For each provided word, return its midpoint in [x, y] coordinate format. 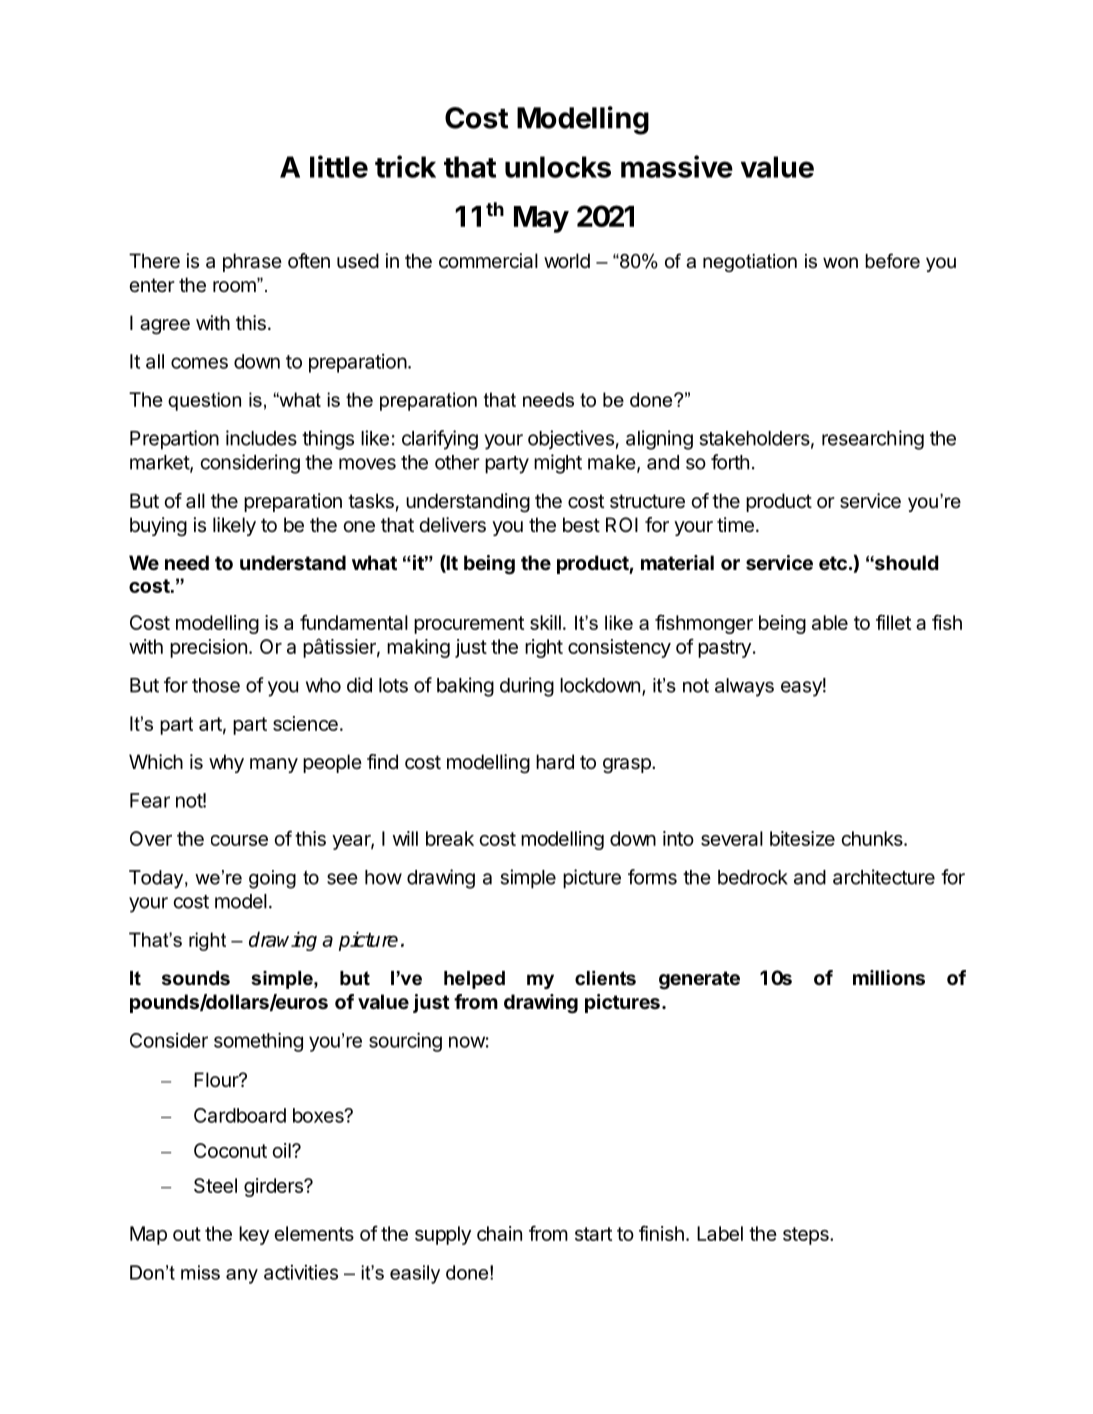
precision [208, 648]
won [840, 263]
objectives [571, 439]
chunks [873, 838]
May [541, 219]
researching [873, 440]
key [254, 1235]
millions [889, 977]
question [204, 401]
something [258, 1042]
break [450, 838]
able [830, 622]
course [239, 840]
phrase [252, 262]
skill [545, 622]
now [467, 1042]
